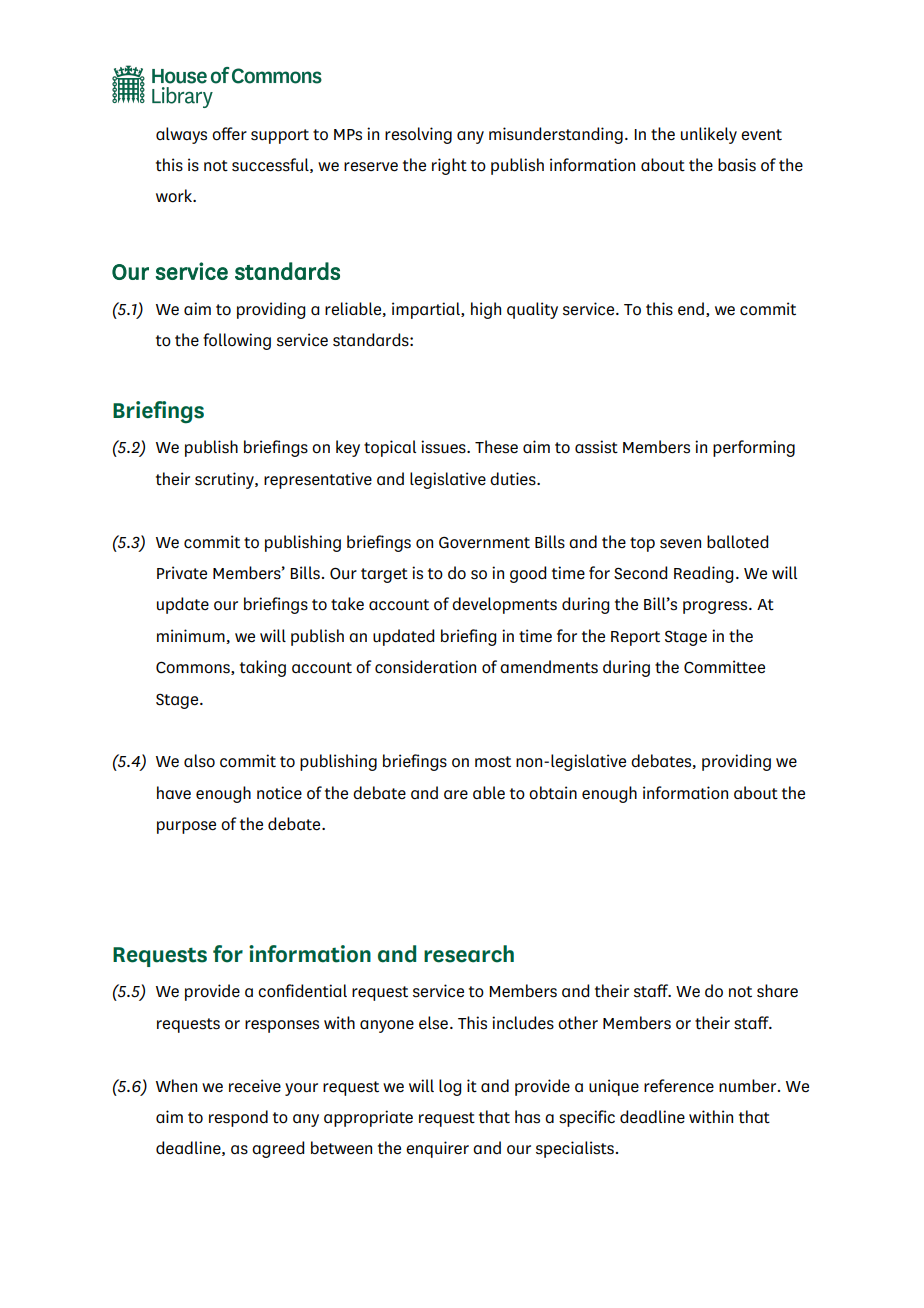  I want to click on offer, so click(229, 134).
